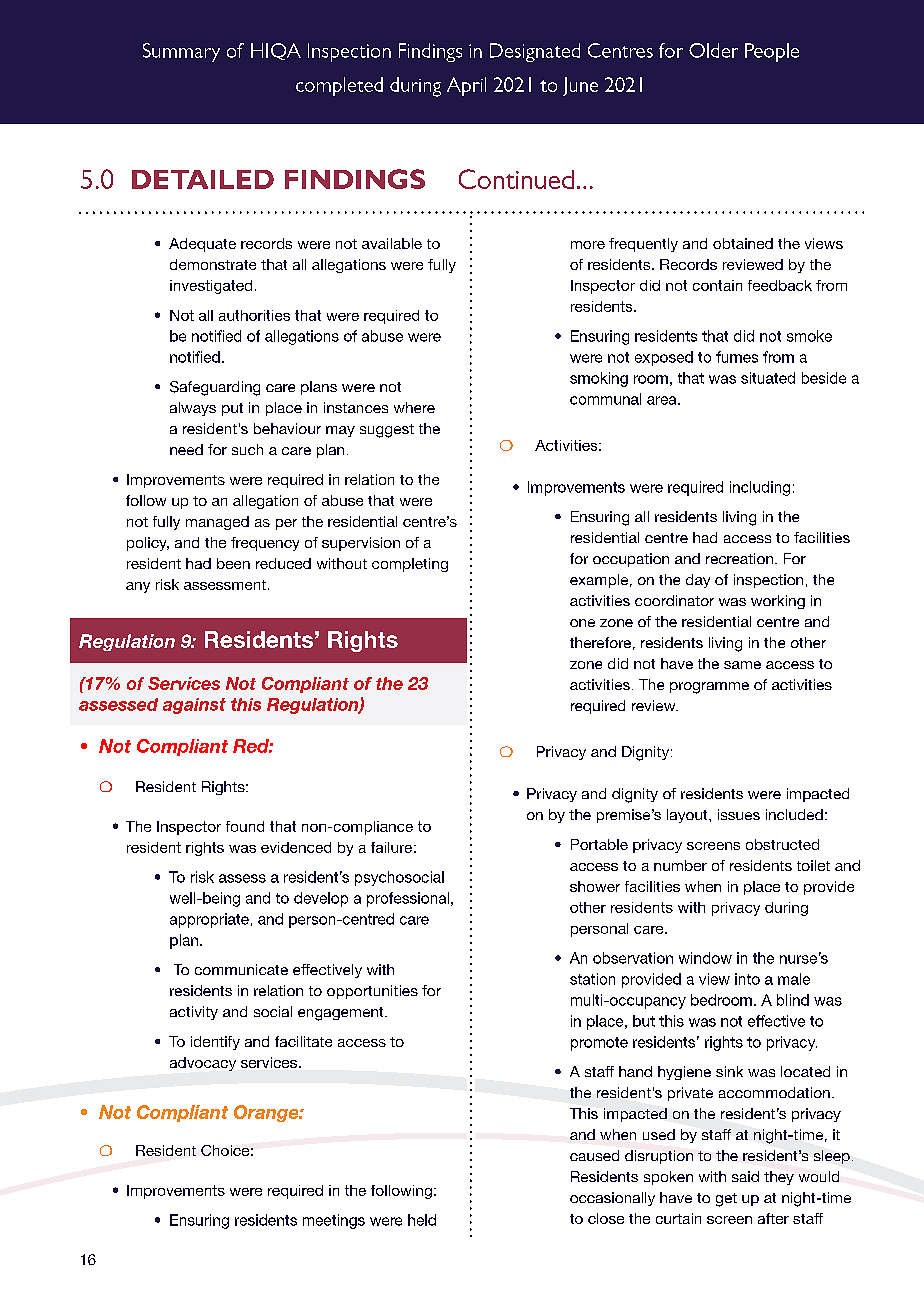 The height and width of the page is (1308, 924). What do you see at coordinates (233, 563) in the page?
I see `been` at bounding box center [233, 563].
